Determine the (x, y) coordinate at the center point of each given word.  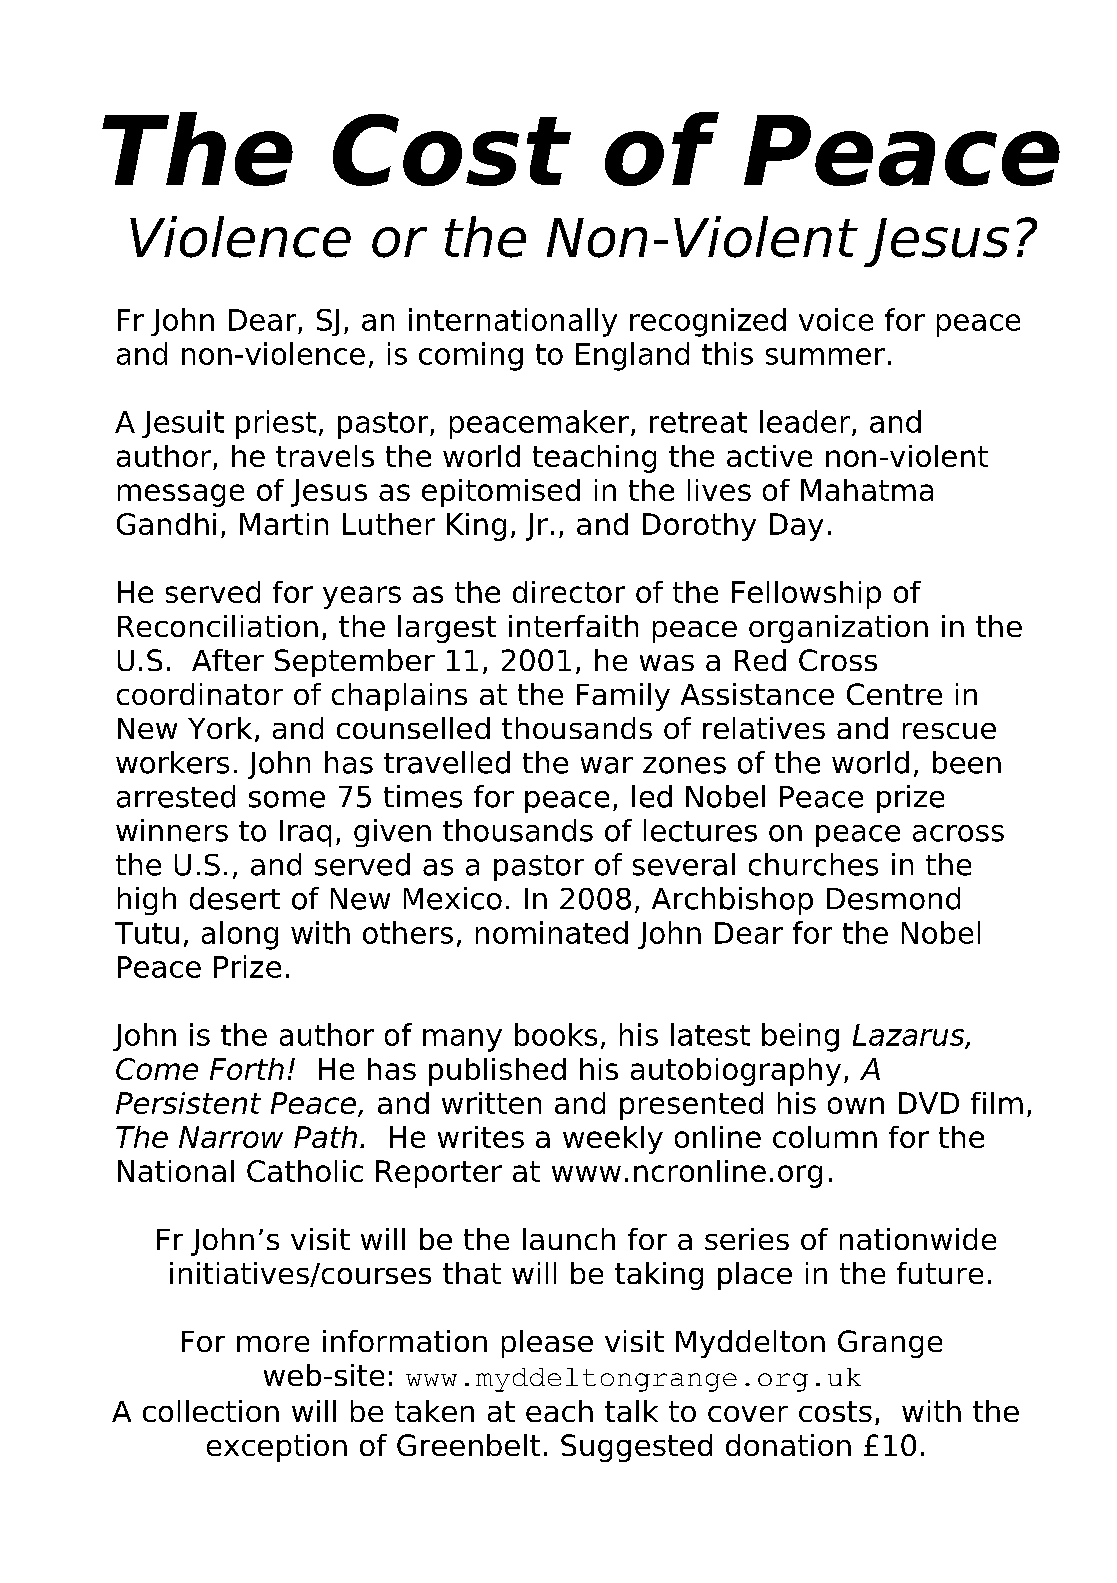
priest (276, 424)
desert (235, 898)
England (632, 356)
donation (788, 1445)
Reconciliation (218, 626)
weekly (613, 1140)
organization (838, 629)
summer (825, 356)
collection (211, 1411)
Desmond (893, 898)
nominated (552, 932)
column (825, 1137)
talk (631, 1411)
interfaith (573, 626)
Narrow (231, 1137)
